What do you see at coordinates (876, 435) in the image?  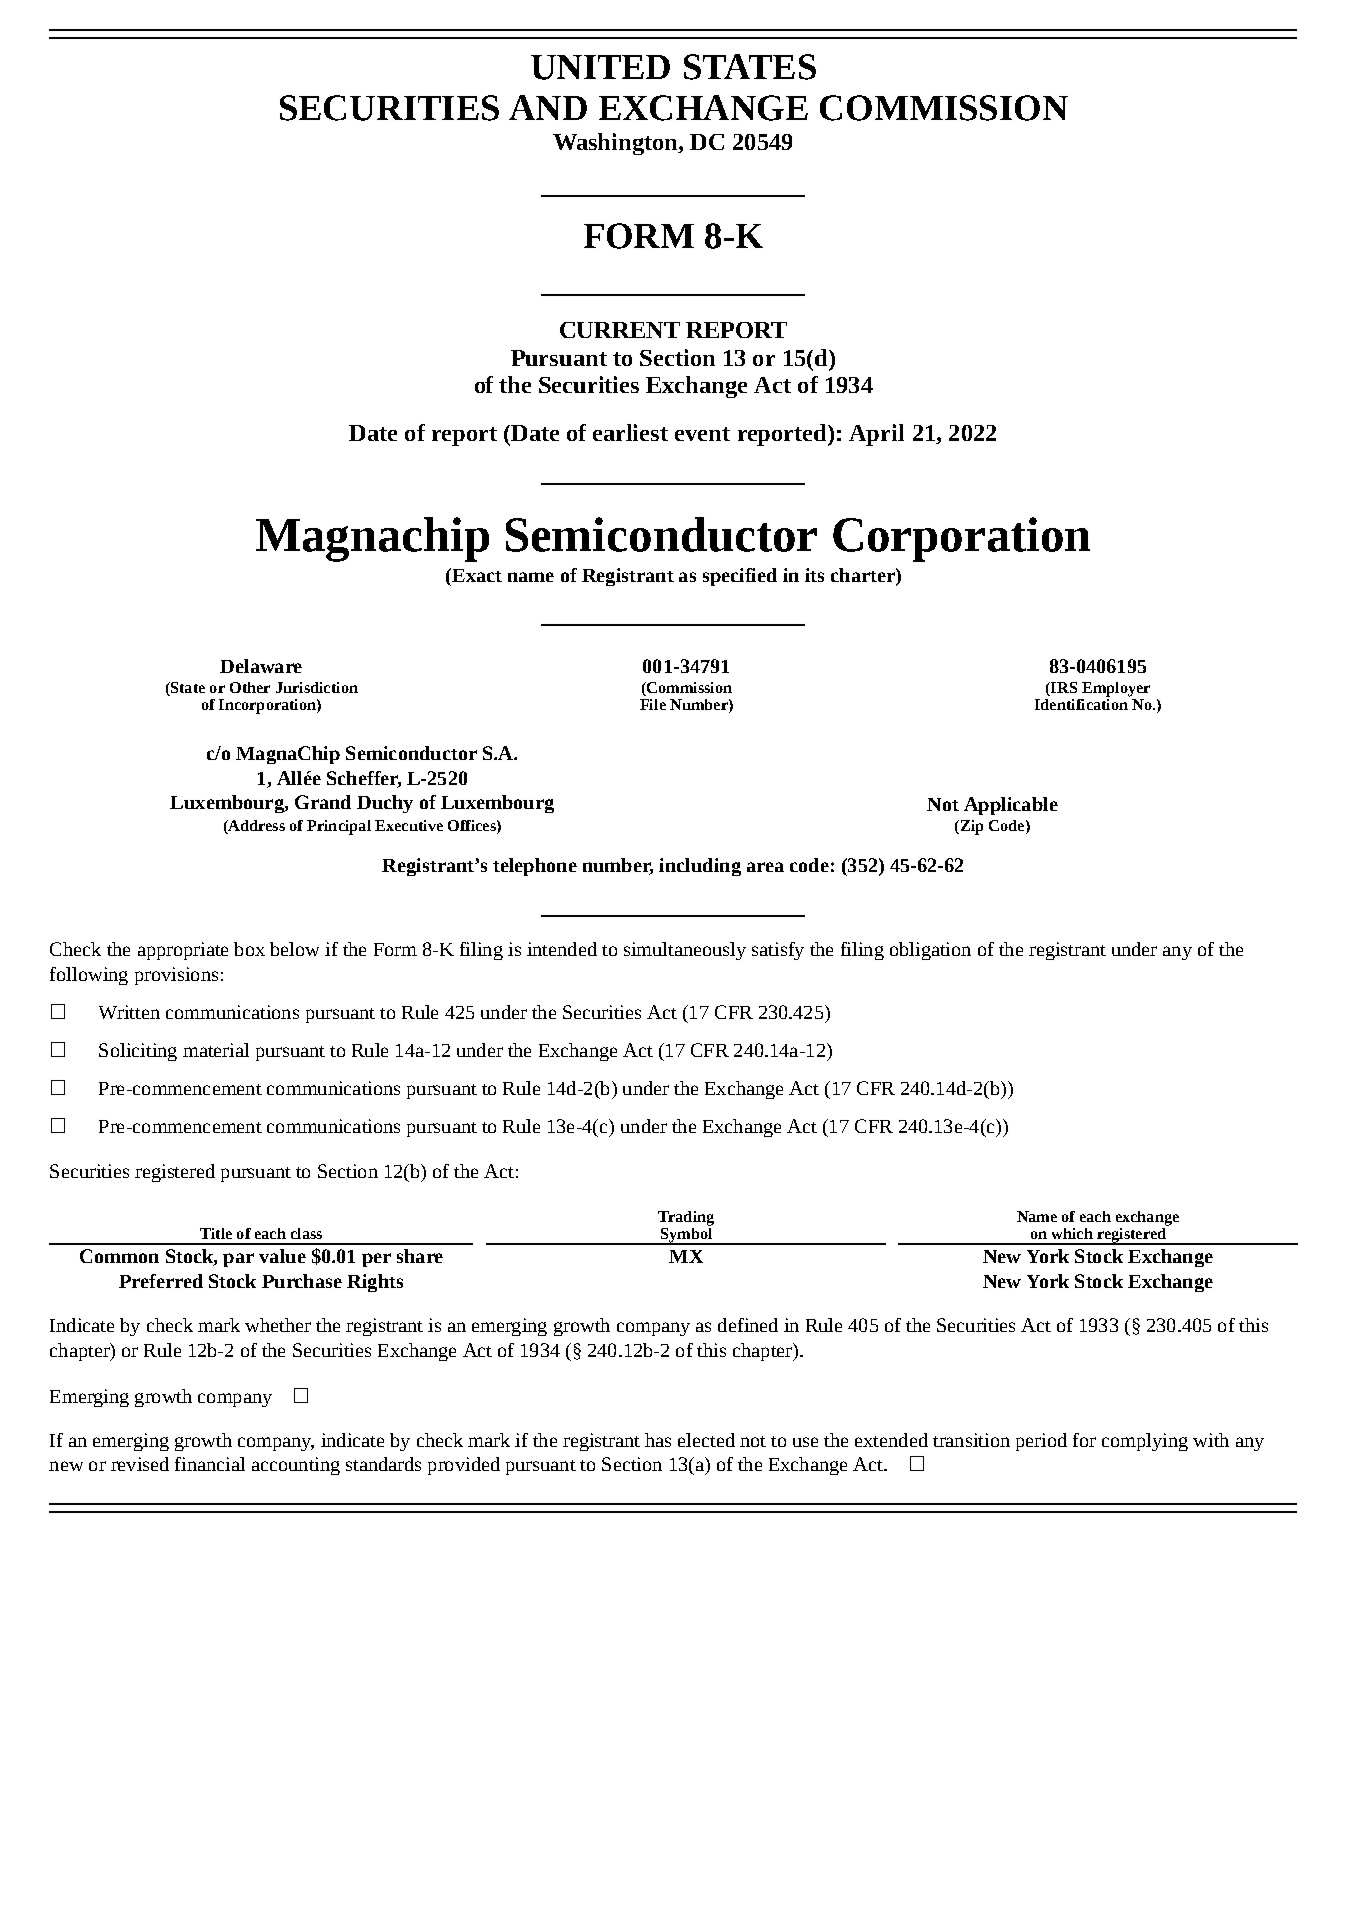 I see `April` at bounding box center [876, 435].
